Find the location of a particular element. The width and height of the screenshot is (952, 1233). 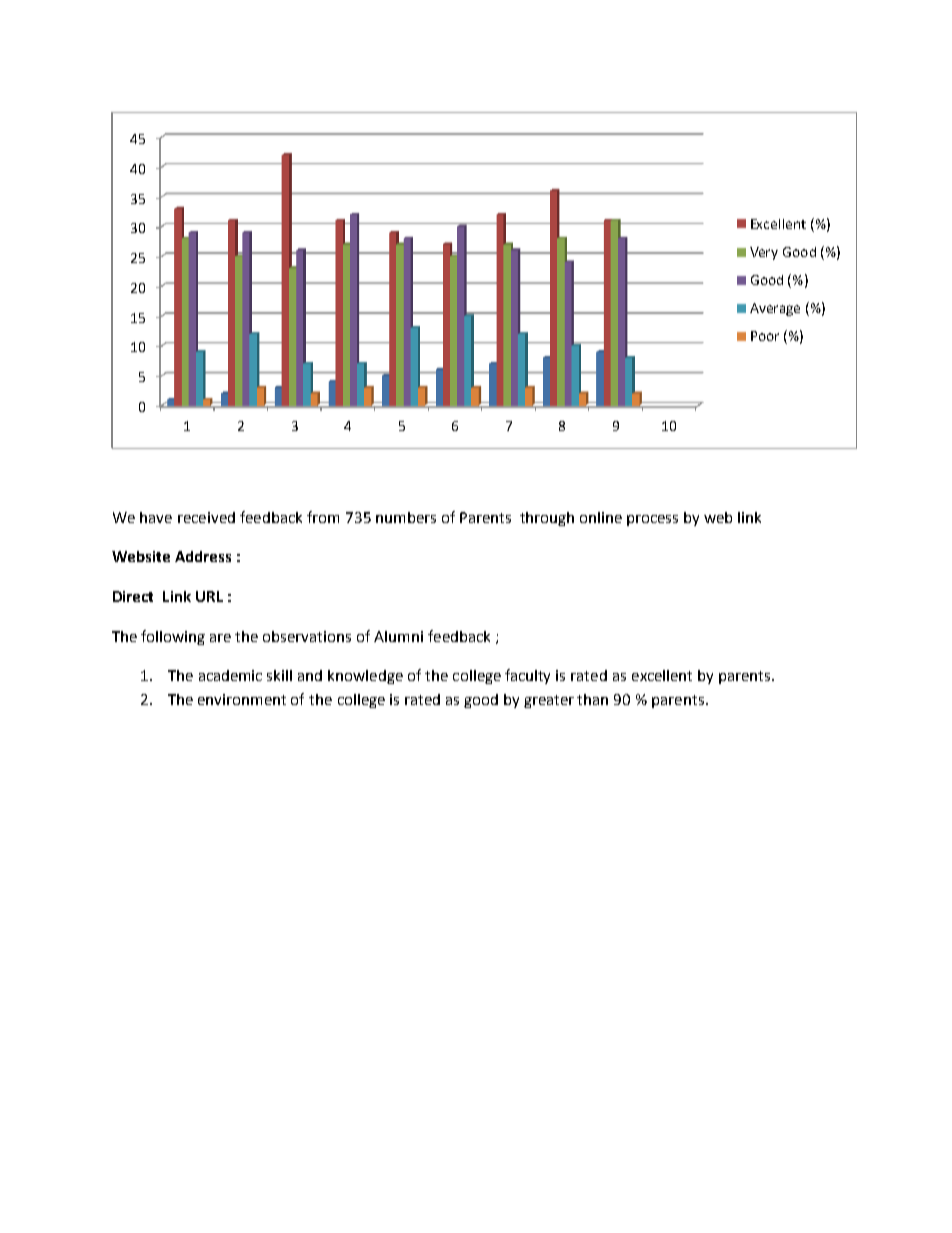

online is located at coordinates (601, 517).
